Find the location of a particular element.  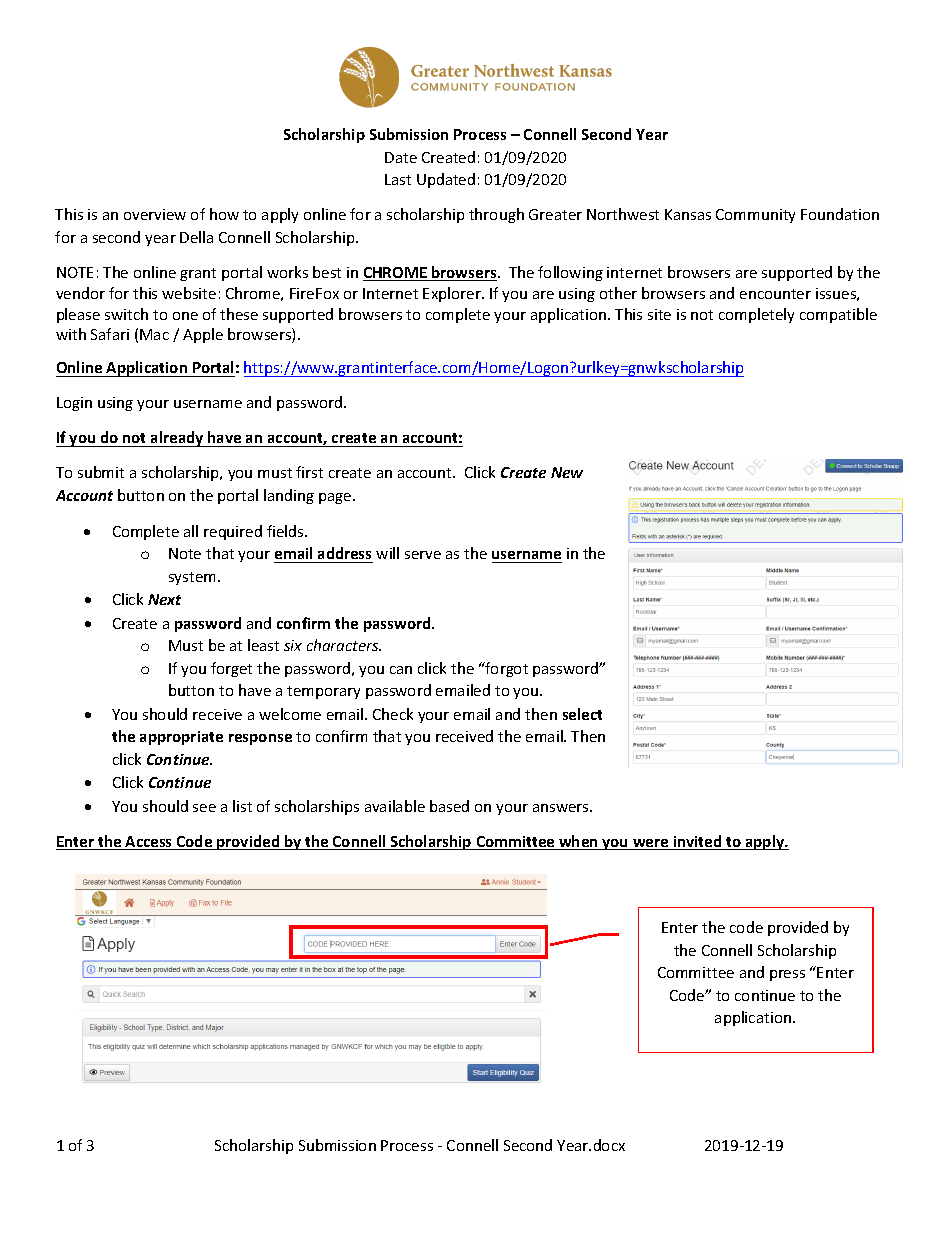

appropriate is located at coordinates (181, 738).
